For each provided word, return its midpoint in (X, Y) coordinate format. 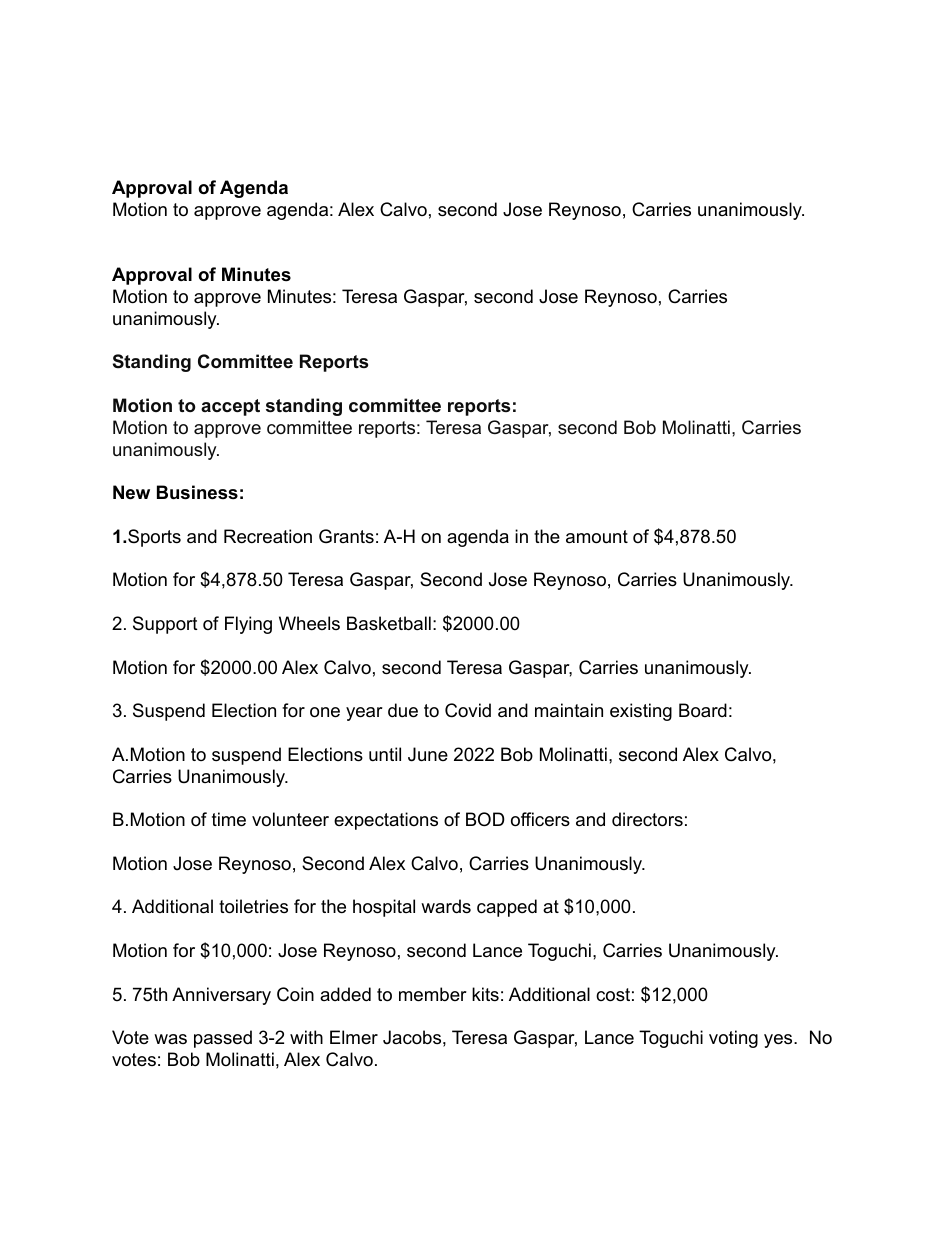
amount (597, 537)
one (325, 712)
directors (647, 819)
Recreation (268, 536)
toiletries (253, 906)
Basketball (389, 623)
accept (230, 407)
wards (446, 906)
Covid (468, 710)
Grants (346, 536)
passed (223, 1039)
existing (641, 712)
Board (703, 710)
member (433, 994)
